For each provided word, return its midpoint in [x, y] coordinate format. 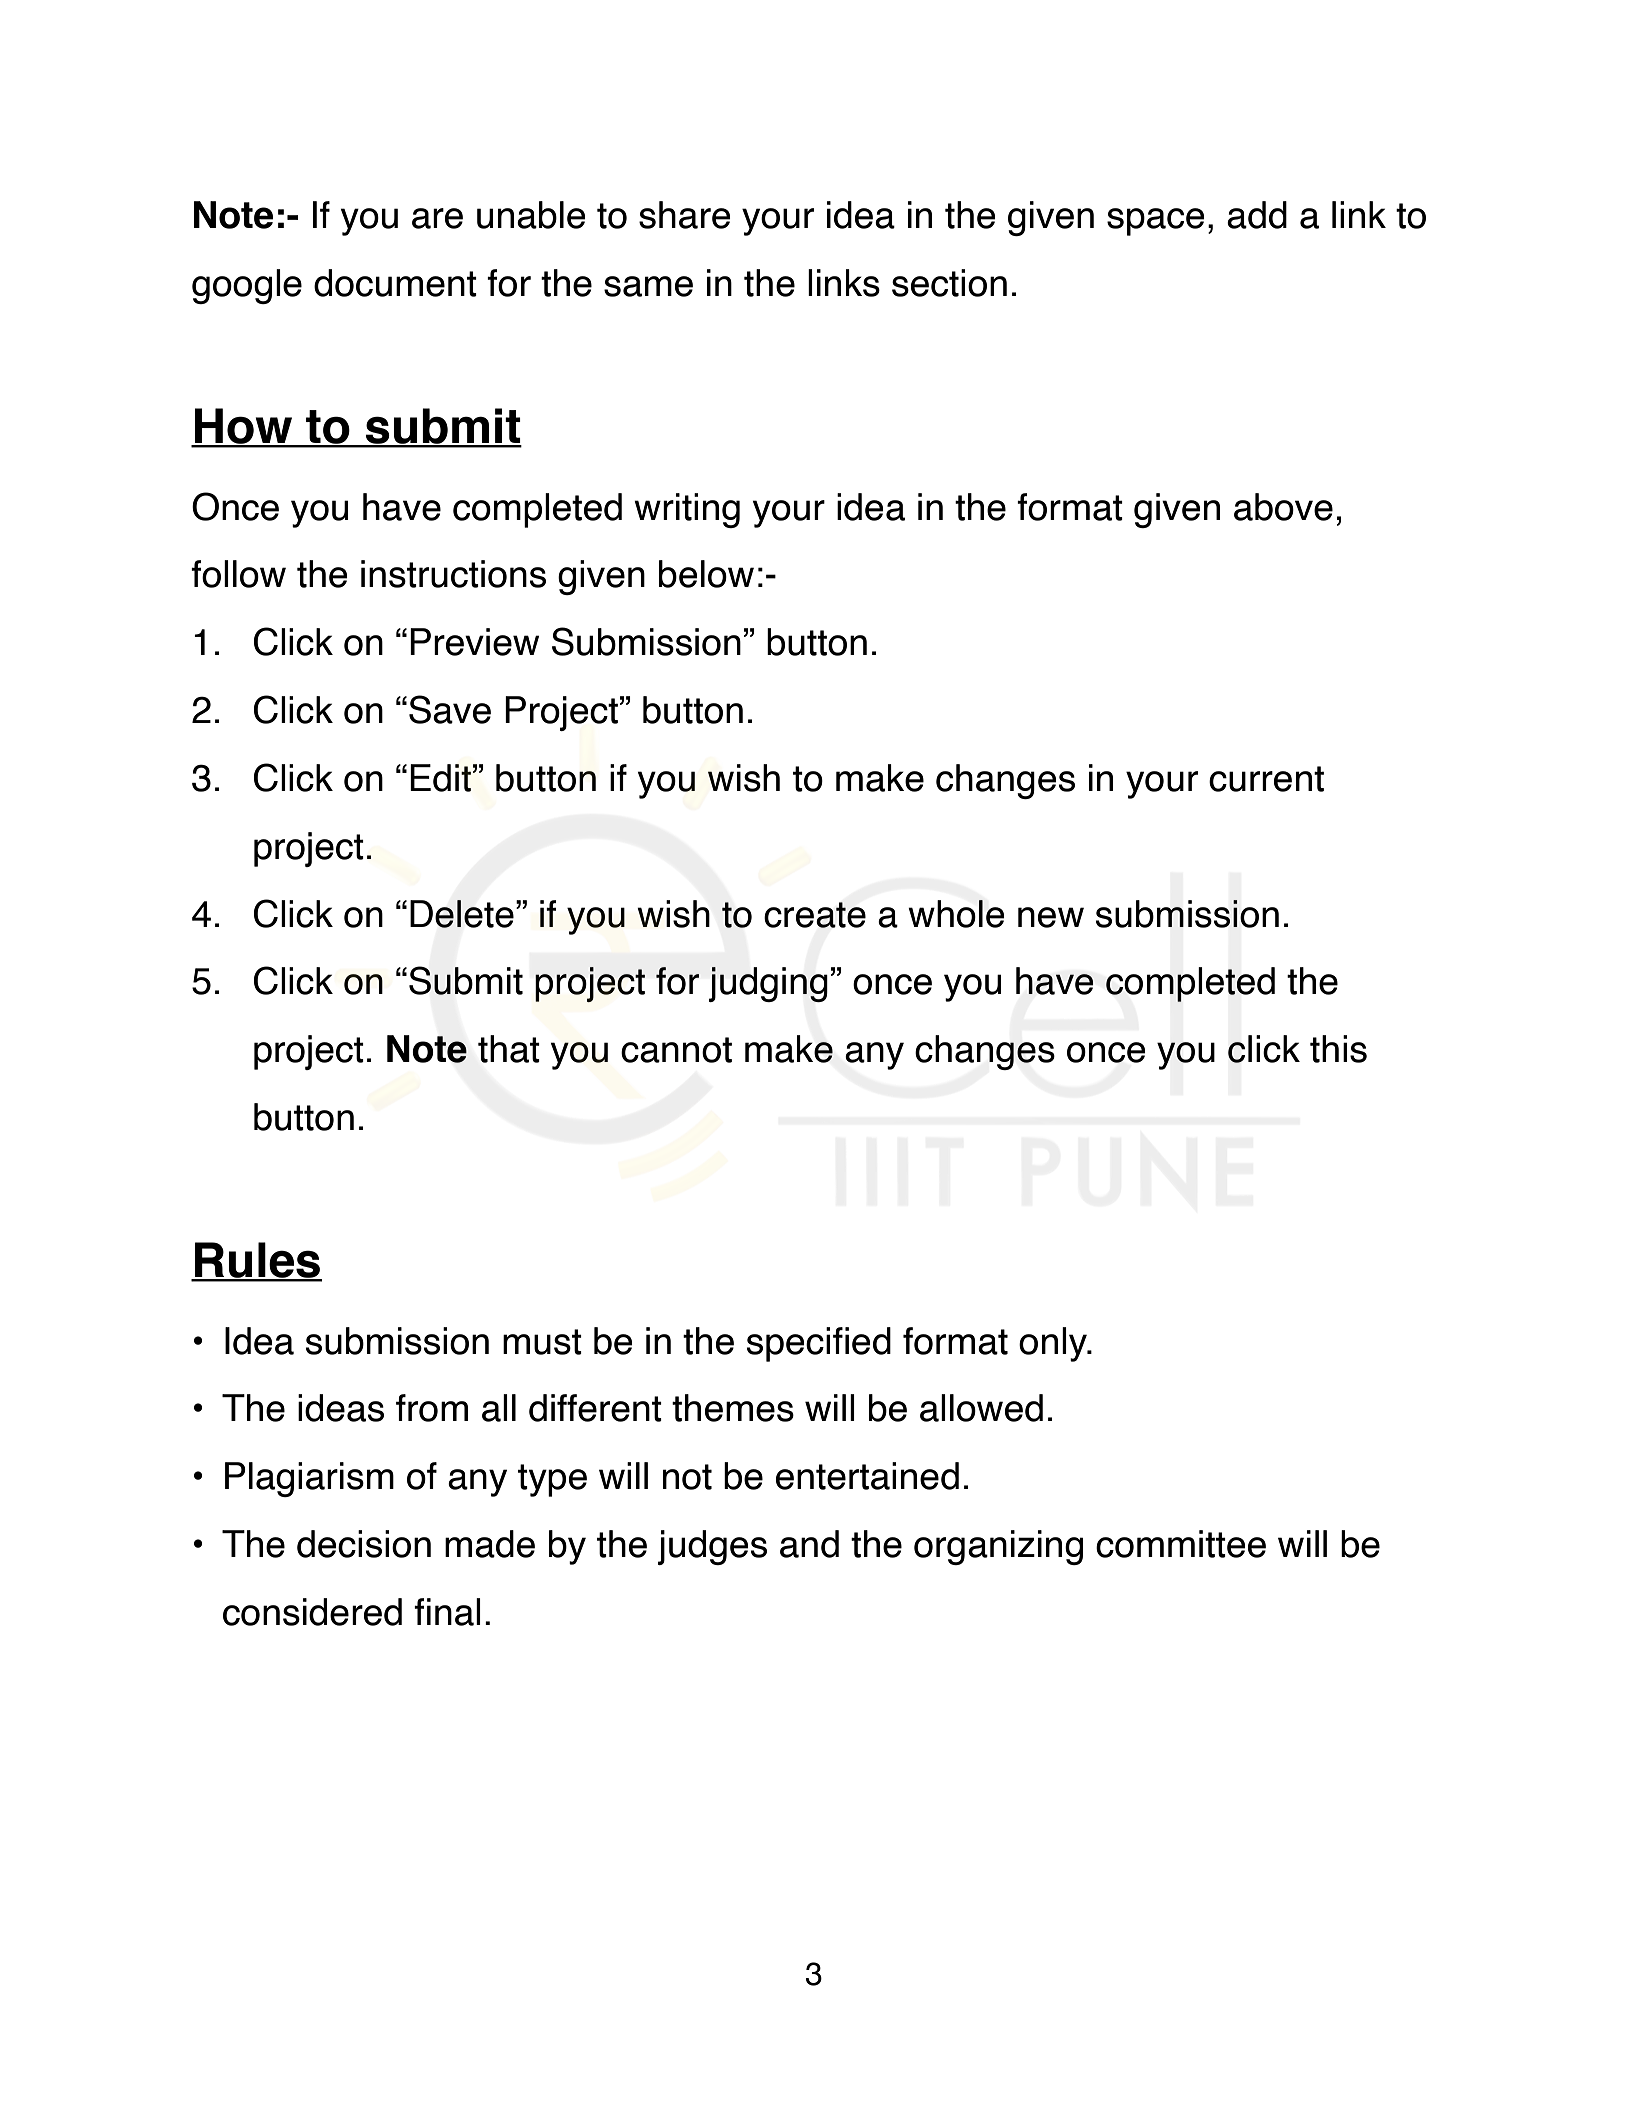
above [1283, 507]
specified [819, 1344]
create [815, 915]
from [432, 1408]
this [1338, 1049]
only [1054, 1344]
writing [687, 510]
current [1266, 779]
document [395, 283]
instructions [453, 574]
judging [768, 984]
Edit [440, 778]
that [509, 1049]
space [1156, 222]
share [685, 215]
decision [364, 1544]
